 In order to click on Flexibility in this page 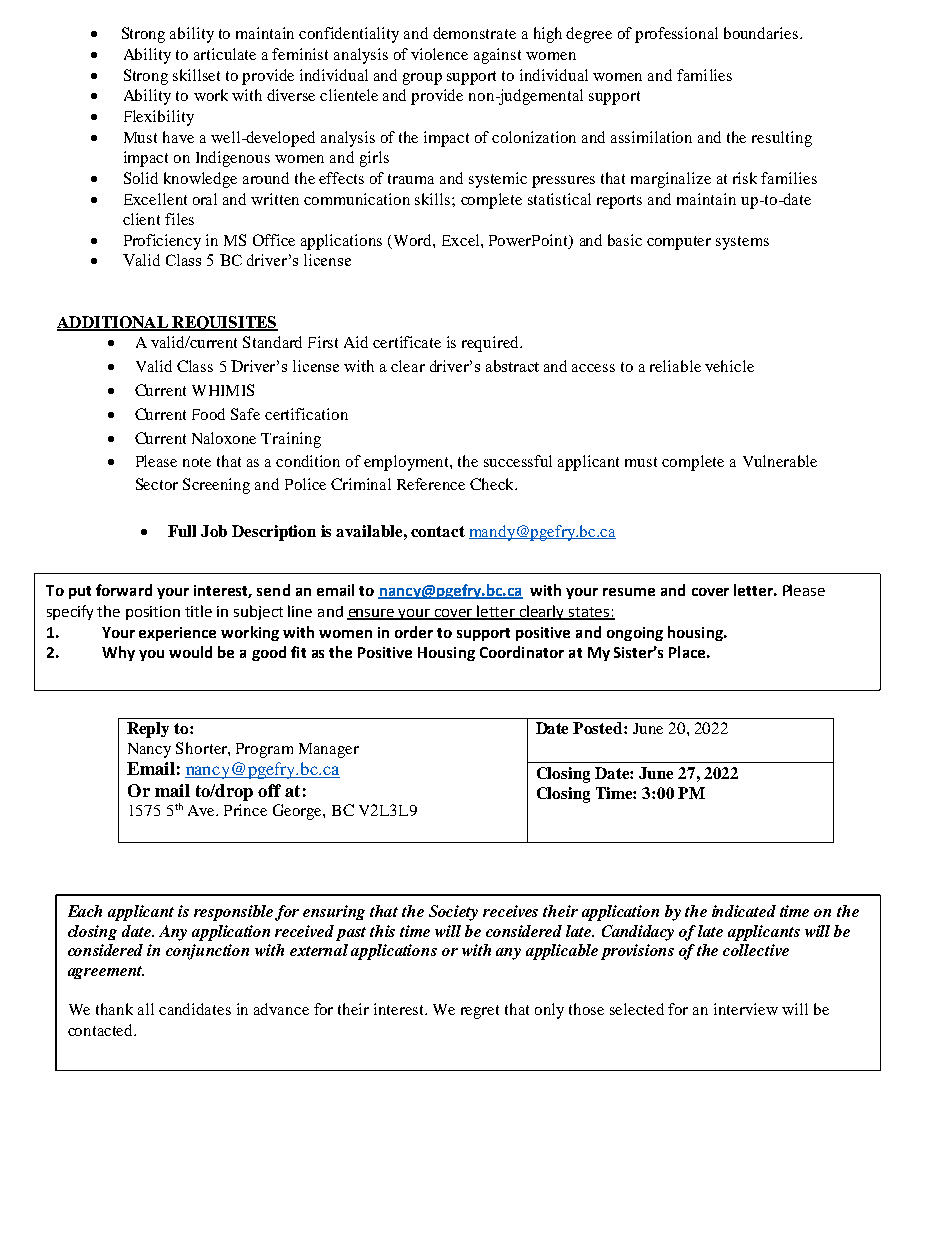, I will do `click(159, 118)`.
